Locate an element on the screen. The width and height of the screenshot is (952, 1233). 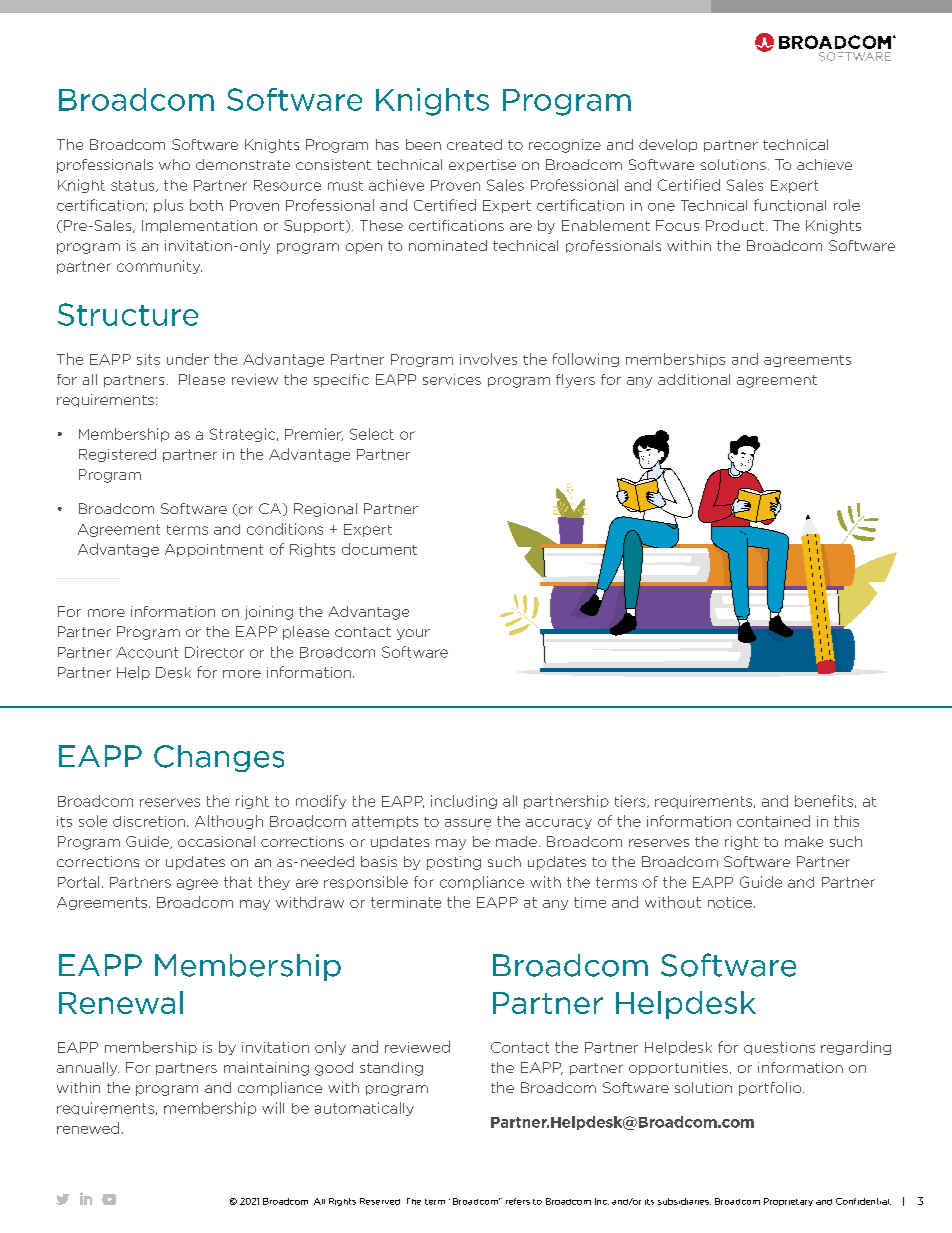
who is located at coordinates (174, 164).
